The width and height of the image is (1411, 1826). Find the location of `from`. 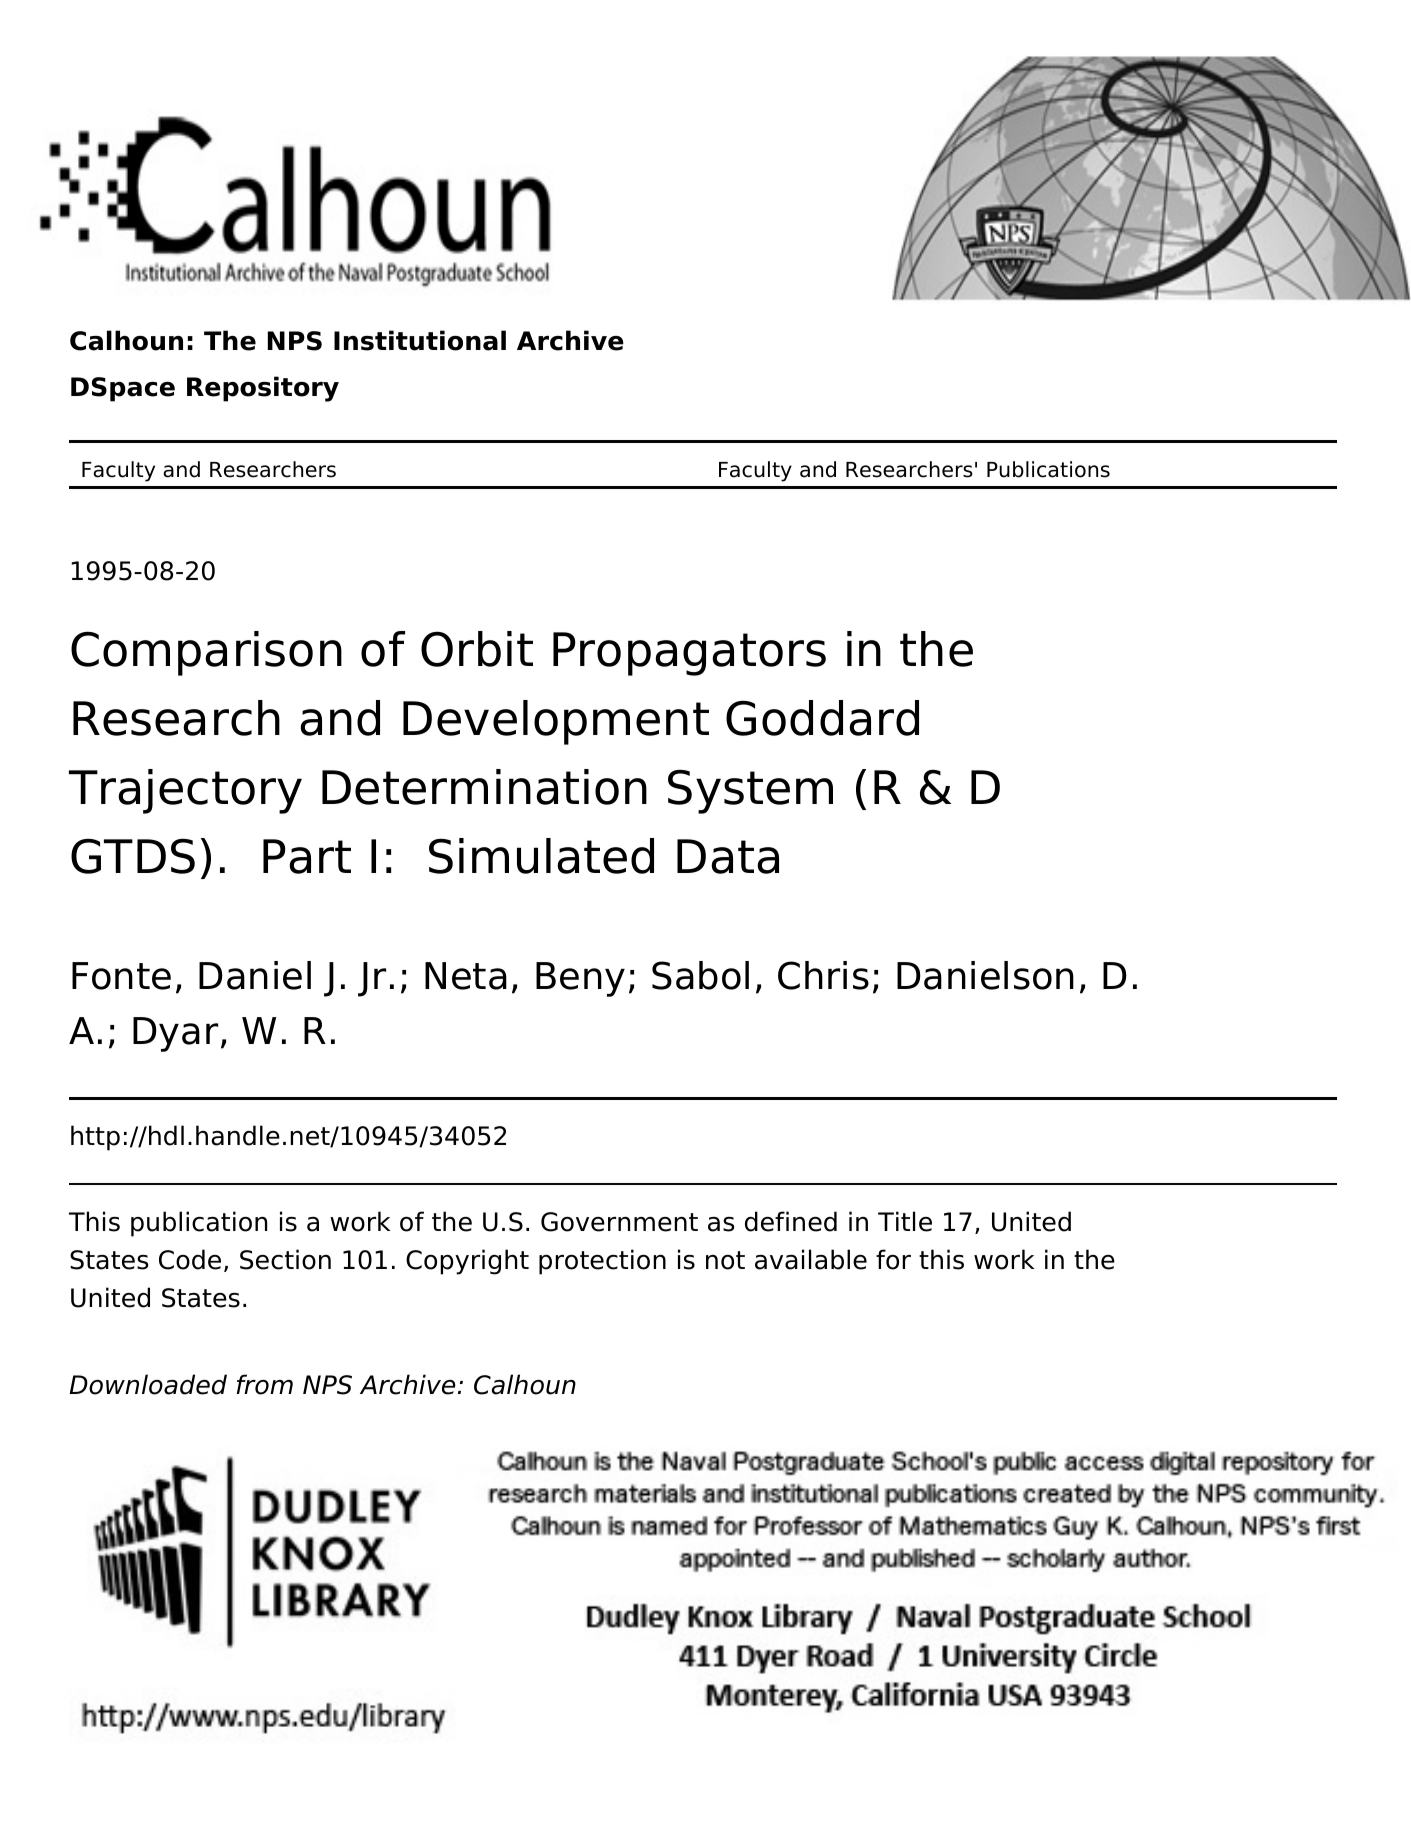

from is located at coordinates (265, 1384).
